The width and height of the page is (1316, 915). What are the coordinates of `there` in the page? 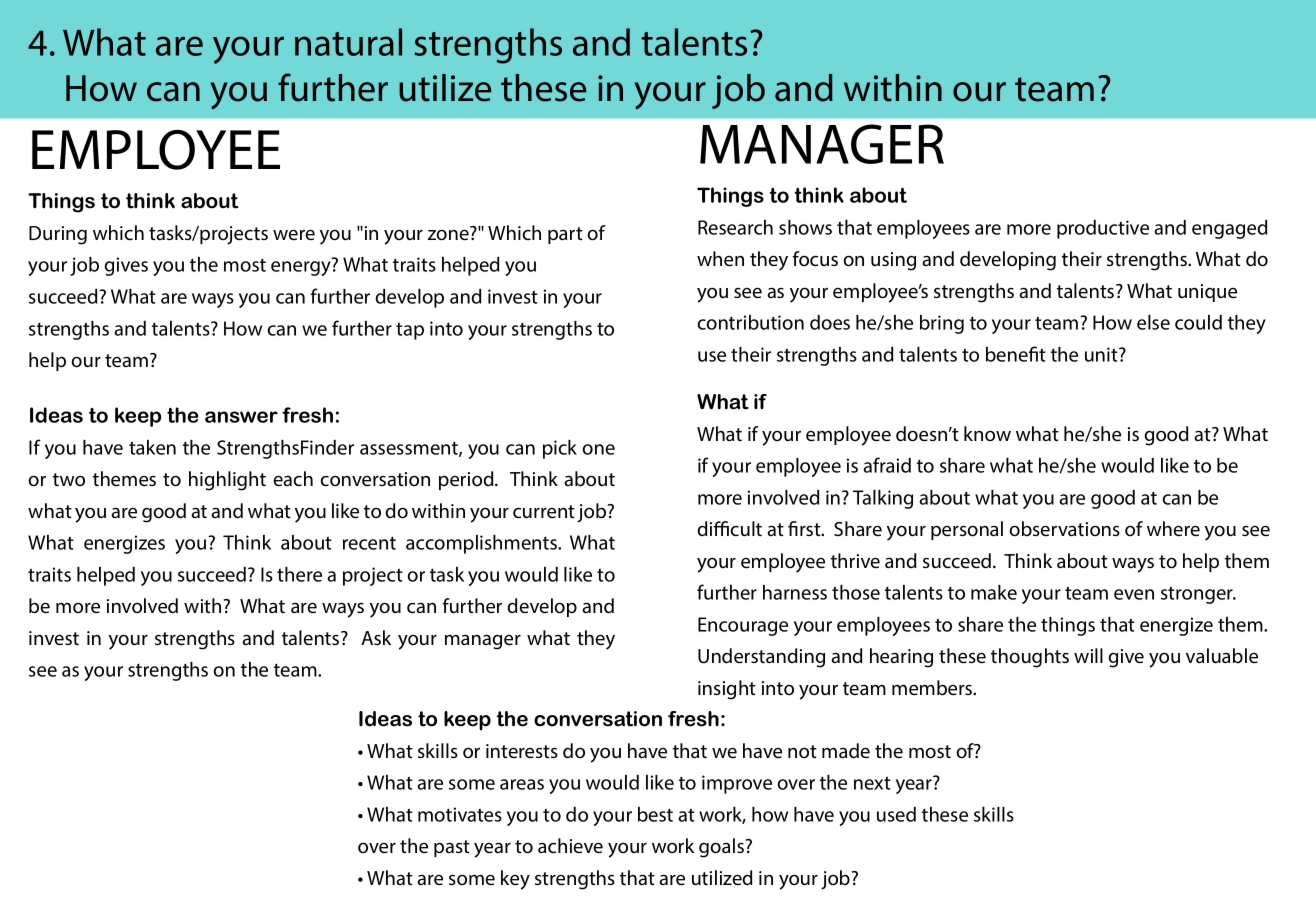 It's located at (299, 574).
